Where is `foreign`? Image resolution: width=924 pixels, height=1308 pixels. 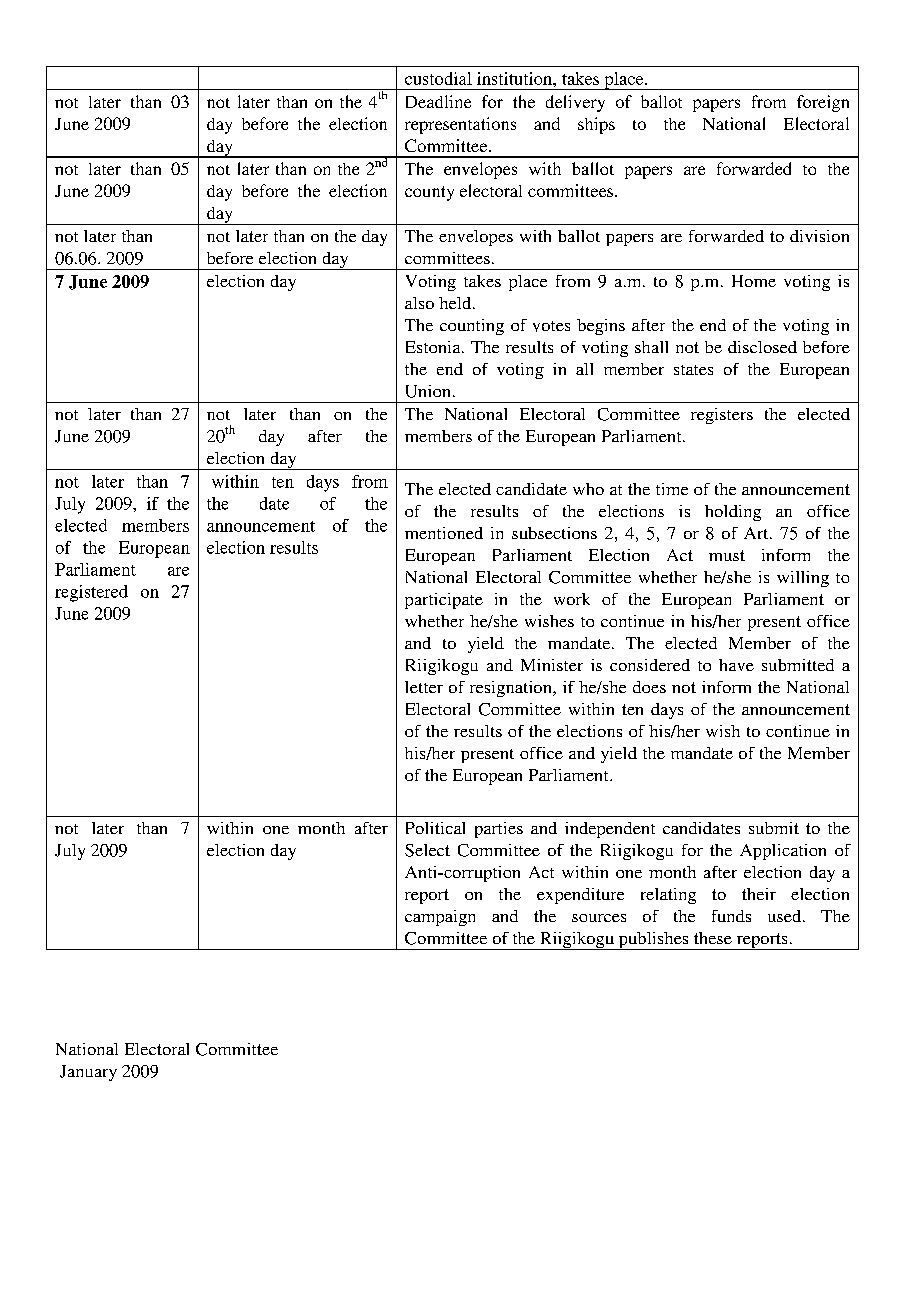 foreign is located at coordinates (823, 103).
